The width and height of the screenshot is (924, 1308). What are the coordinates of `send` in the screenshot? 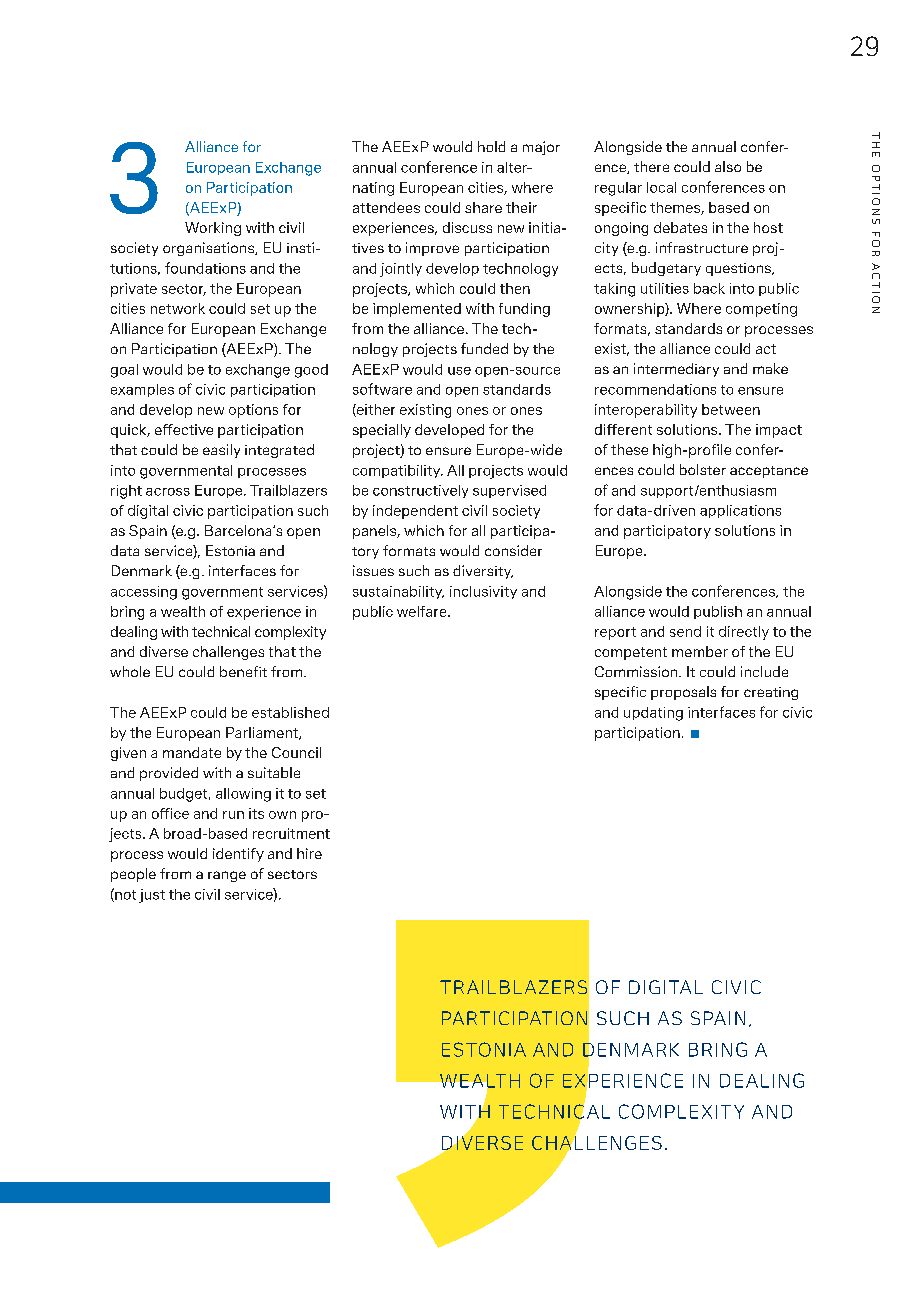 It's located at (685, 631).
